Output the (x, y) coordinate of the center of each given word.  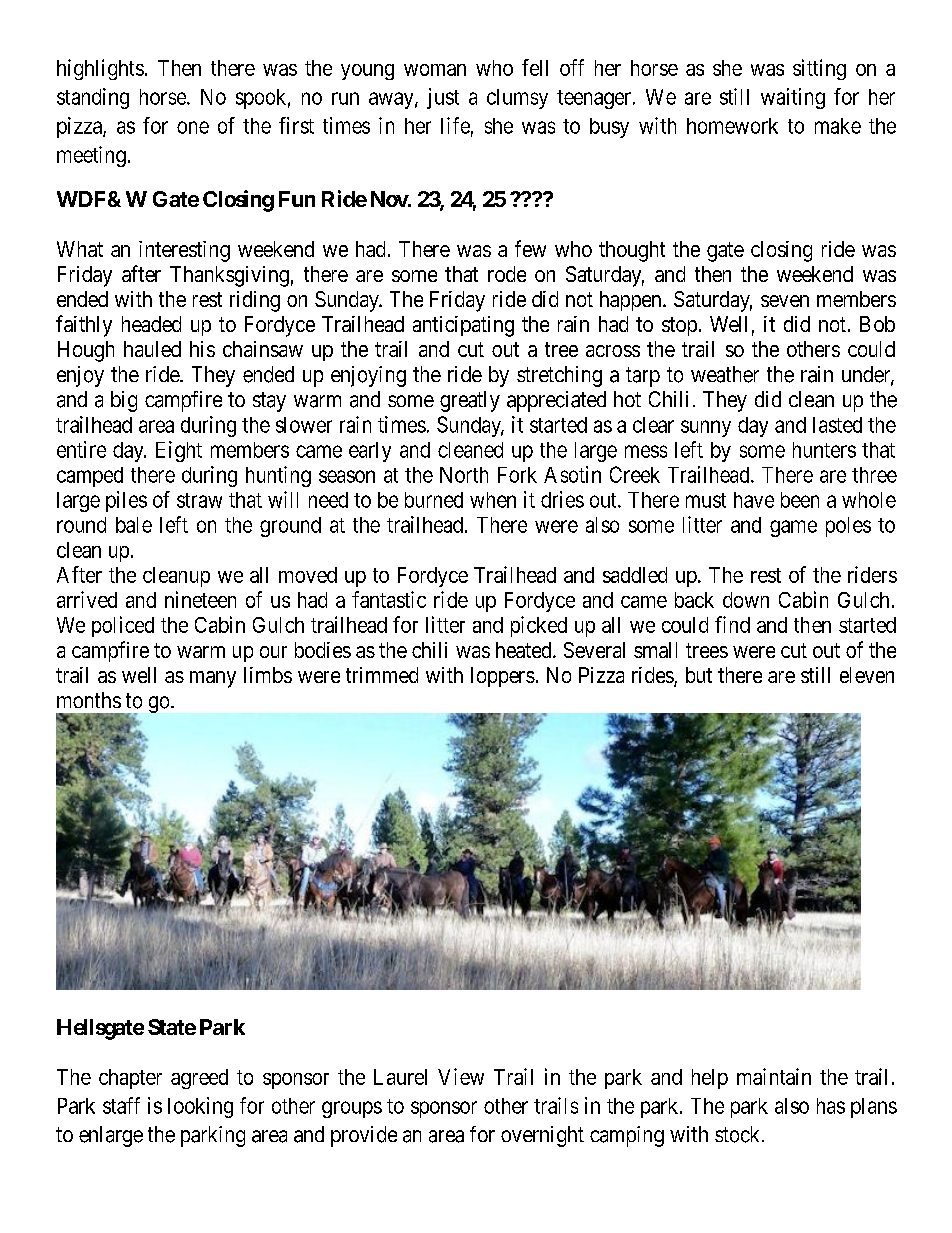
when (493, 500)
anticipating (463, 326)
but (699, 675)
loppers (503, 677)
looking (200, 1107)
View (461, 1076)
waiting (793, 98)
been (800, 500)
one (193, 127)
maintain (774, 1076)
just (443, 98)
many (213, 679)
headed (151, 324)
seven (785, 301)
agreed (199, 1079)
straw (199, 500)
